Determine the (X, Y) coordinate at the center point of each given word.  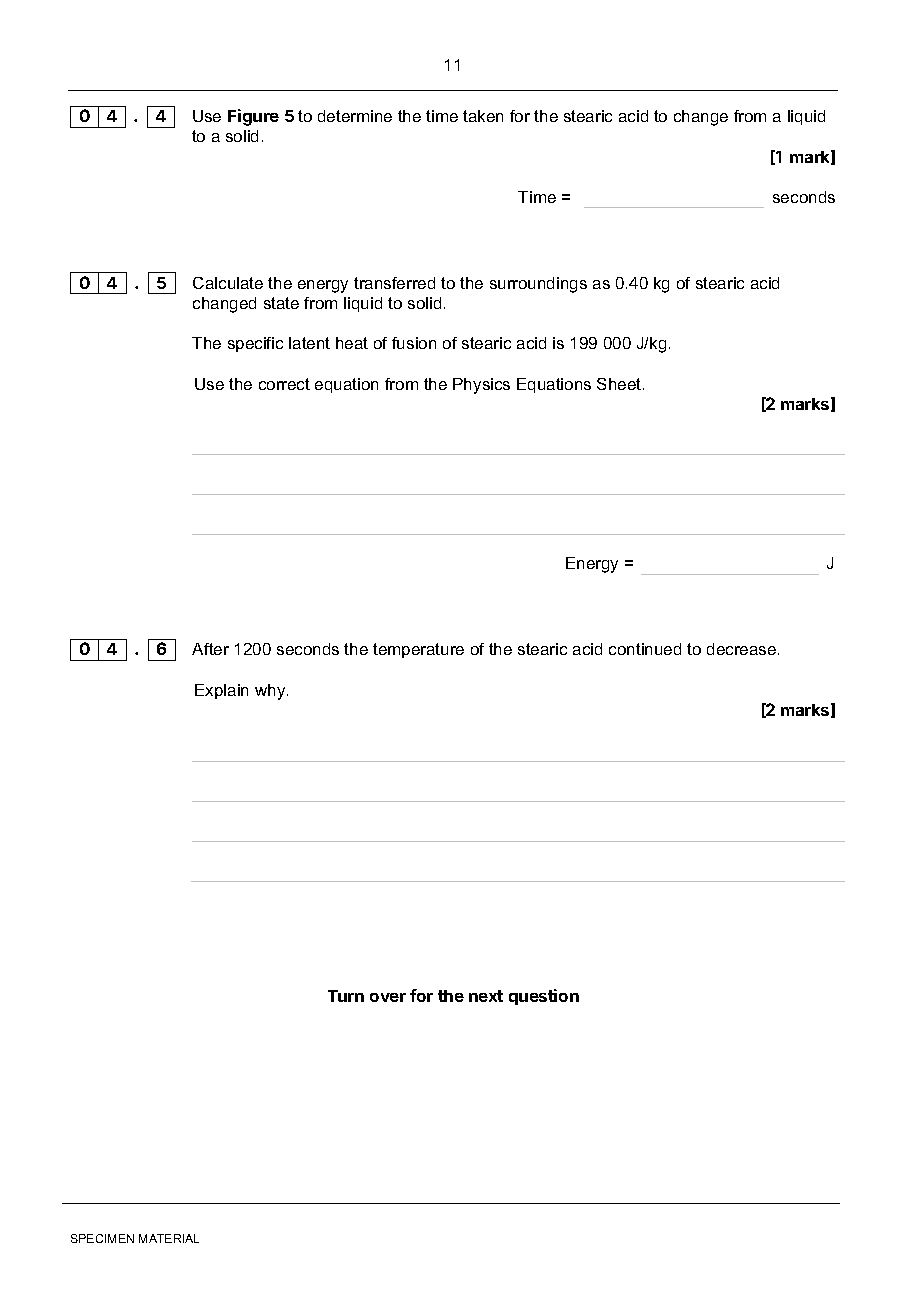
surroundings (538, 285)
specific (255, 344)
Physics (481, 386)
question (544, 997)
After (210, 649)
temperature (418, 650)
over (388, 997)
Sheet (620, 384)
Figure (253, 117)
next (486, 996)
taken (483, 116)
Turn (346, 996)
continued (645, 649)
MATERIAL (169, 1238)
